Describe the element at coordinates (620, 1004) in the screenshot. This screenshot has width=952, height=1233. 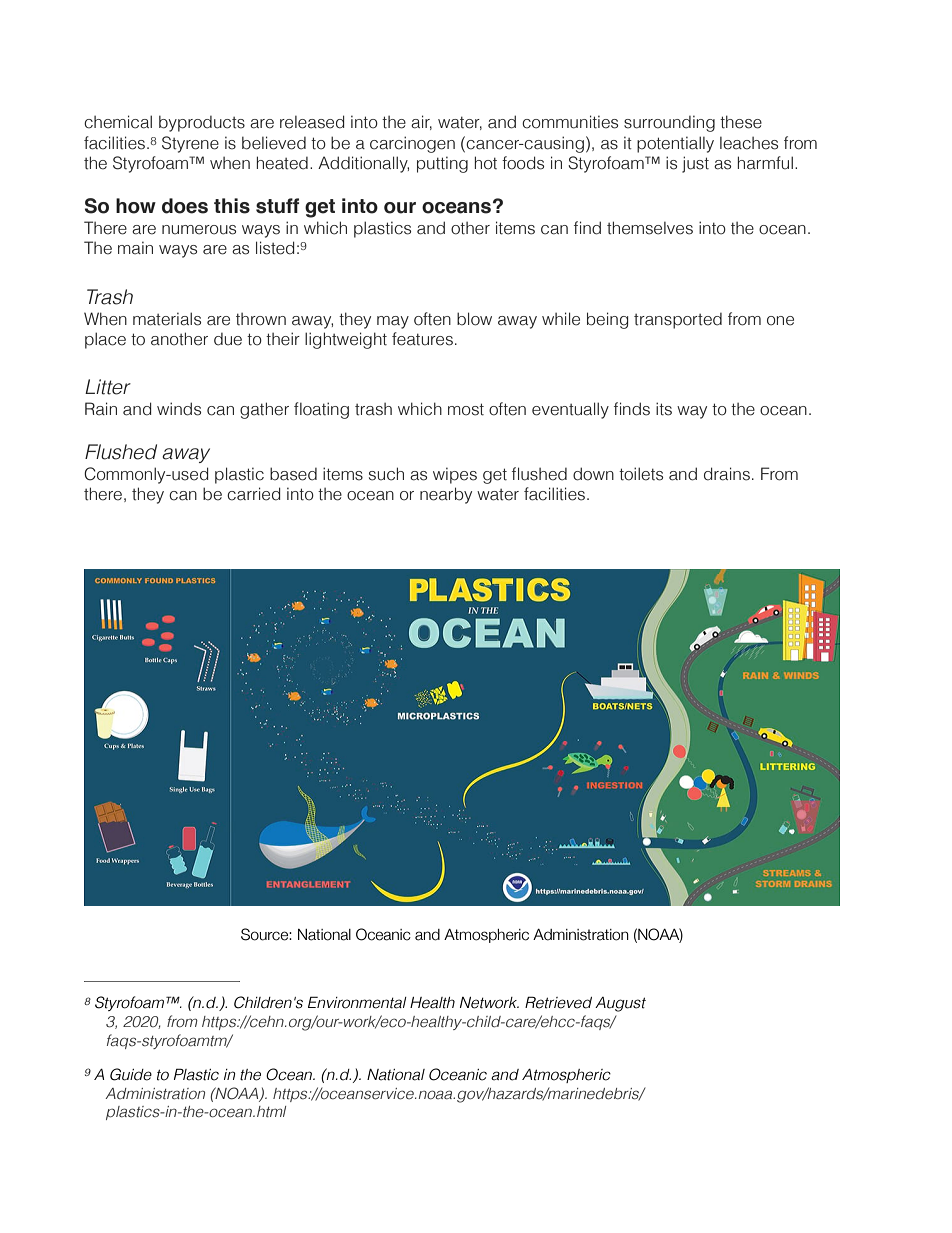
I see `August` at that location.
